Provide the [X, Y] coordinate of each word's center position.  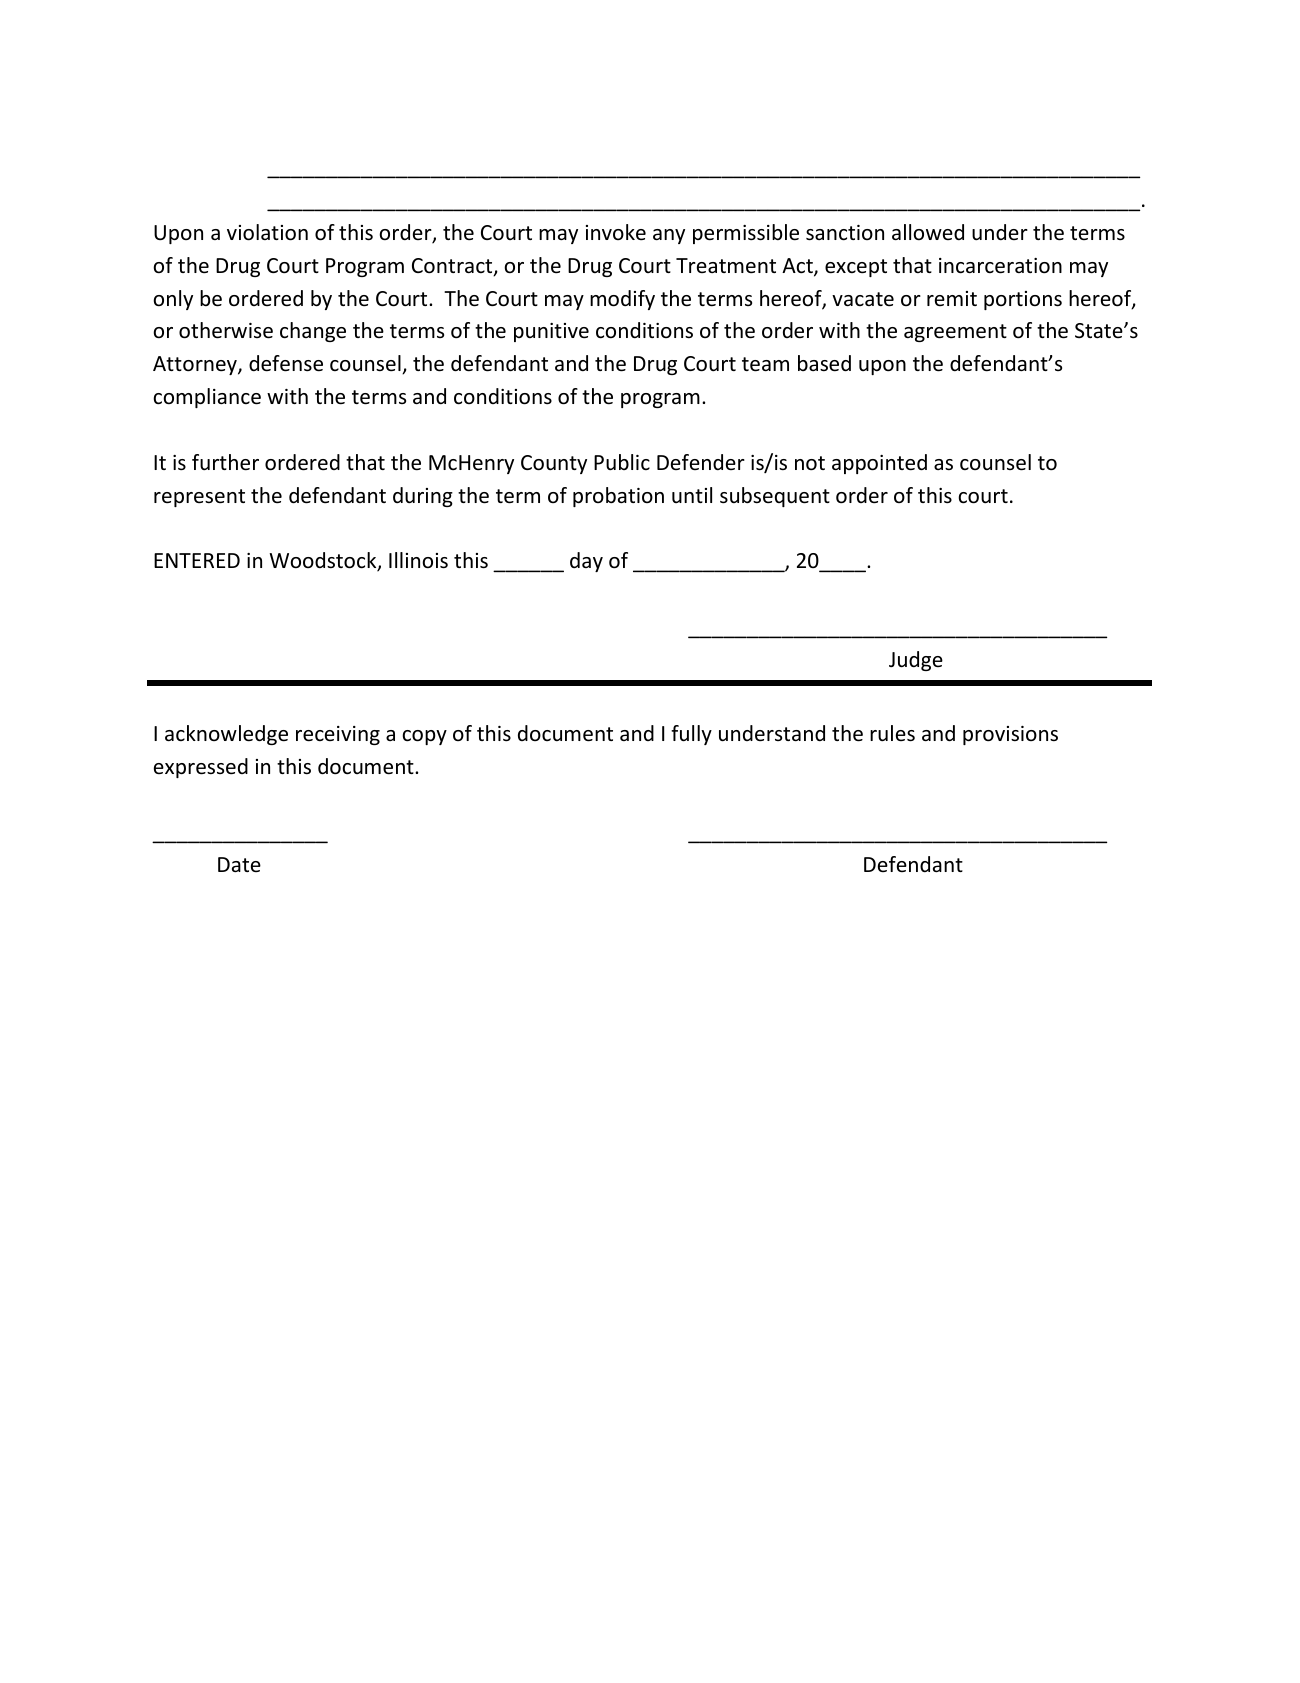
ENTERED [197, 560]
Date [239, 864]
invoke [616, 232]
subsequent [775, 497]
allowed [928, 232]
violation [267, 232]
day [586, 562]
